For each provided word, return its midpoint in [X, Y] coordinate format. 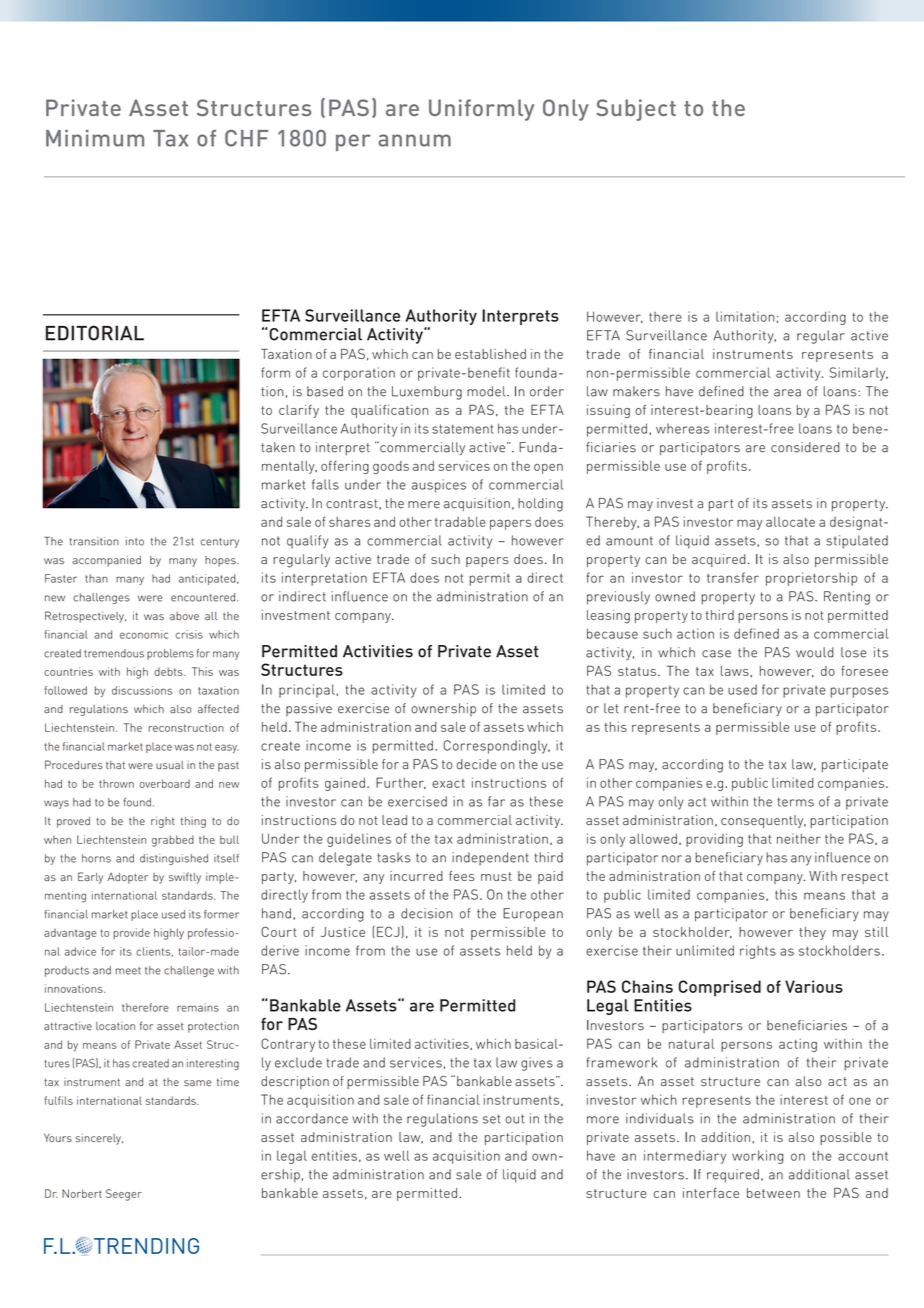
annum [414, 140]
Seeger [124, 1195]
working [757, 1157]
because [612, 633]
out [514, 1119]
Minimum [95, 138]
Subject [636, 110]
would [815, 652]
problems [170, 654]
